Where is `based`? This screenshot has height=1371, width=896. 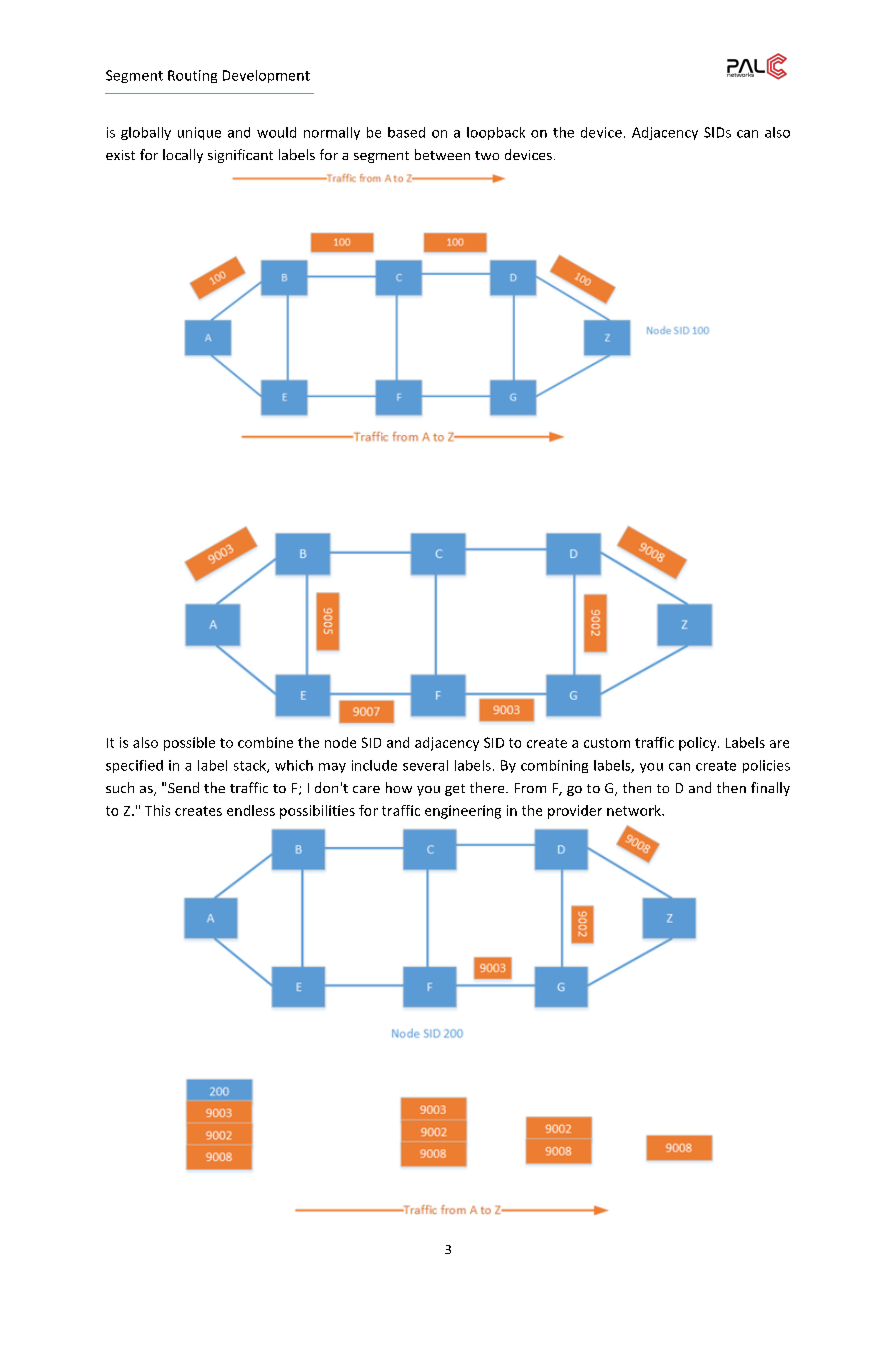
based is located at coordinates (406, 132).
